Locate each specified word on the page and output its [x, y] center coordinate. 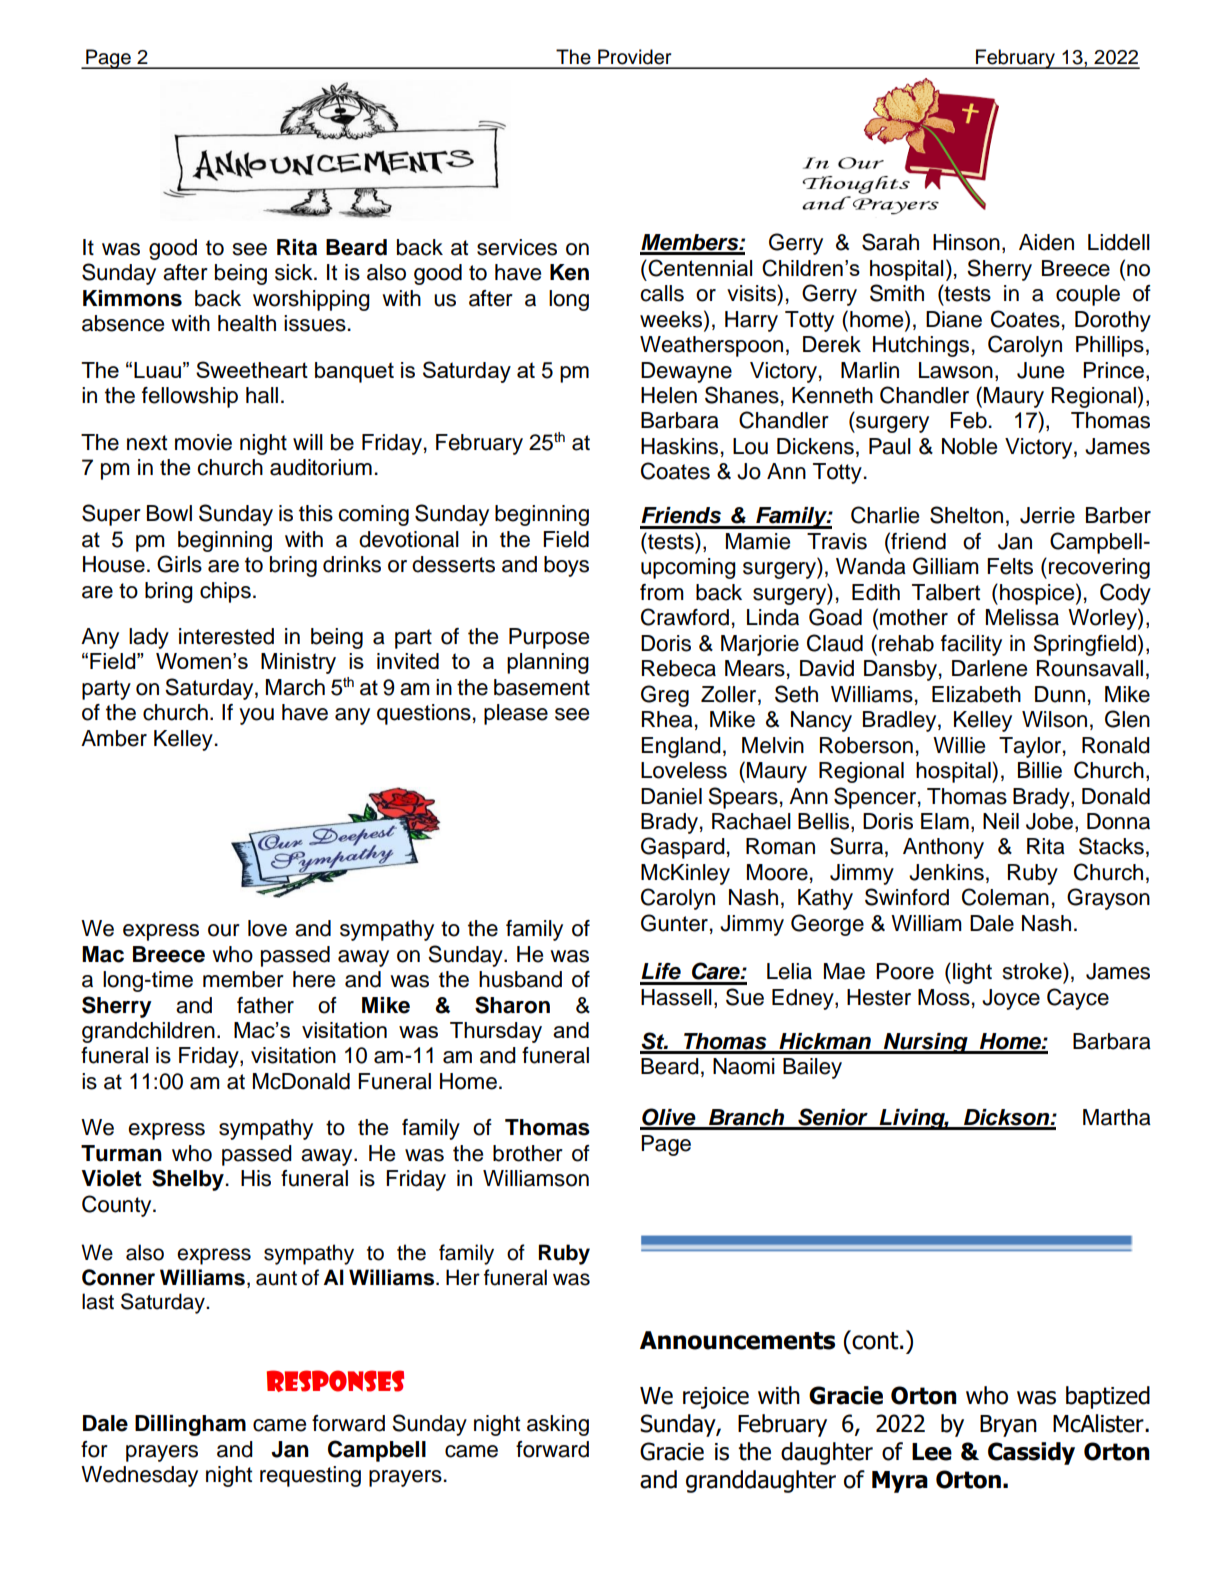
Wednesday [139, 1476]
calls [662, 293]
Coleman [1005, 897]
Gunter [674, 923]
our [224, 930]
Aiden [1046, 242]
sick [295, 272]
